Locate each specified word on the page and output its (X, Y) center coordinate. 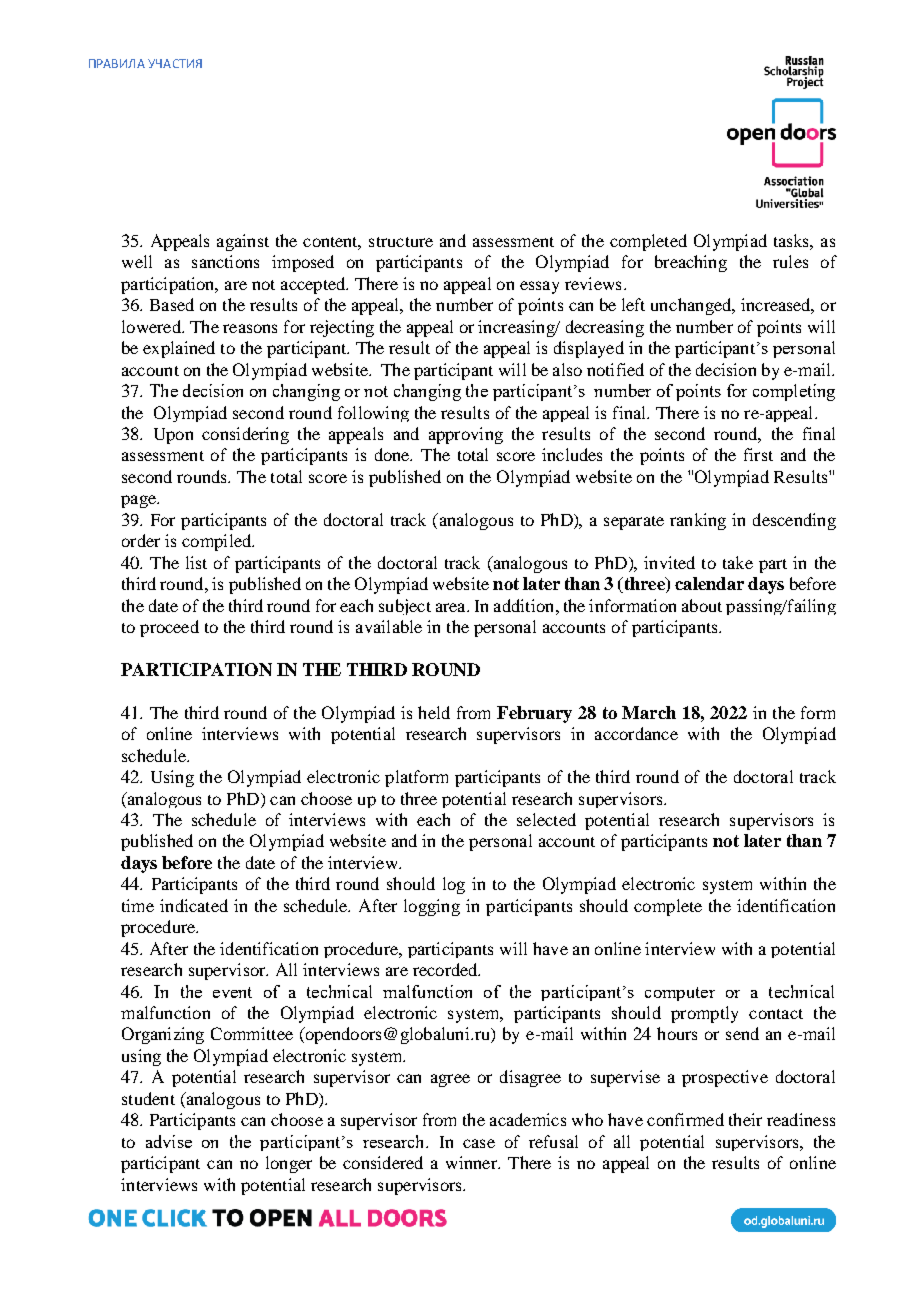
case (479, 1143)
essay (539, 287)
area (452, 607)
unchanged (692, 306)
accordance (636, 733)
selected (546, 819)
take (738, 562)
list (196, 562)
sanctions (225, 261)
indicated (194, 905)
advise (169, 1141)
